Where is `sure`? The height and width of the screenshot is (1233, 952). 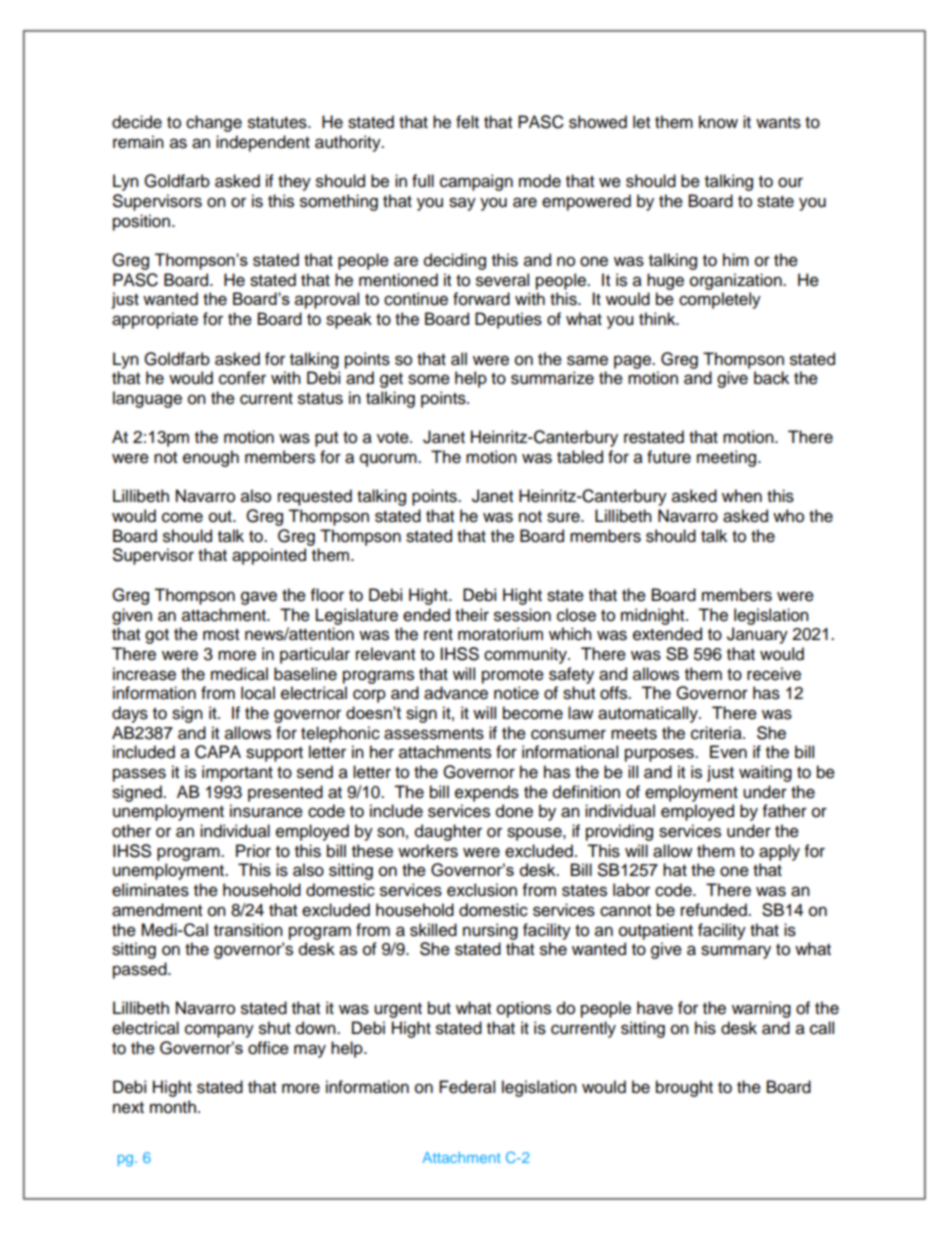
sure is located at coordinates (564, 517).
